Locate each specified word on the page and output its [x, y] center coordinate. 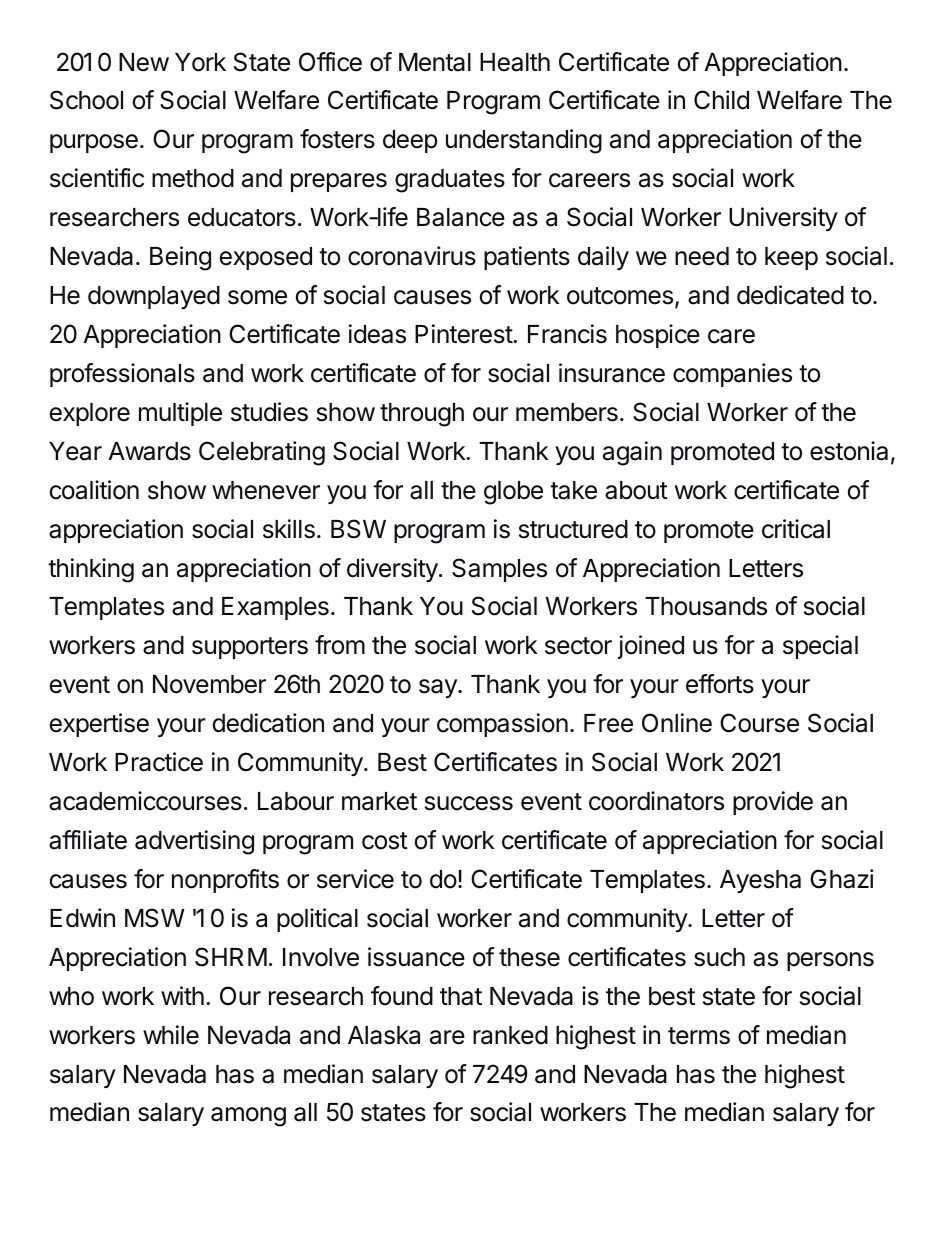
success [469, 803]
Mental [435, 62]
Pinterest [464, 334]
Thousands [706, 606]
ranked [510, 1035]
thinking [91, 570]
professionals [122, 375]
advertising [194, 842]
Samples [499, 570]
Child [721, 100]
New [144, 62]
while [171, 1035]
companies [732, 375]
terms [699, 1036]
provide [773, 803]
